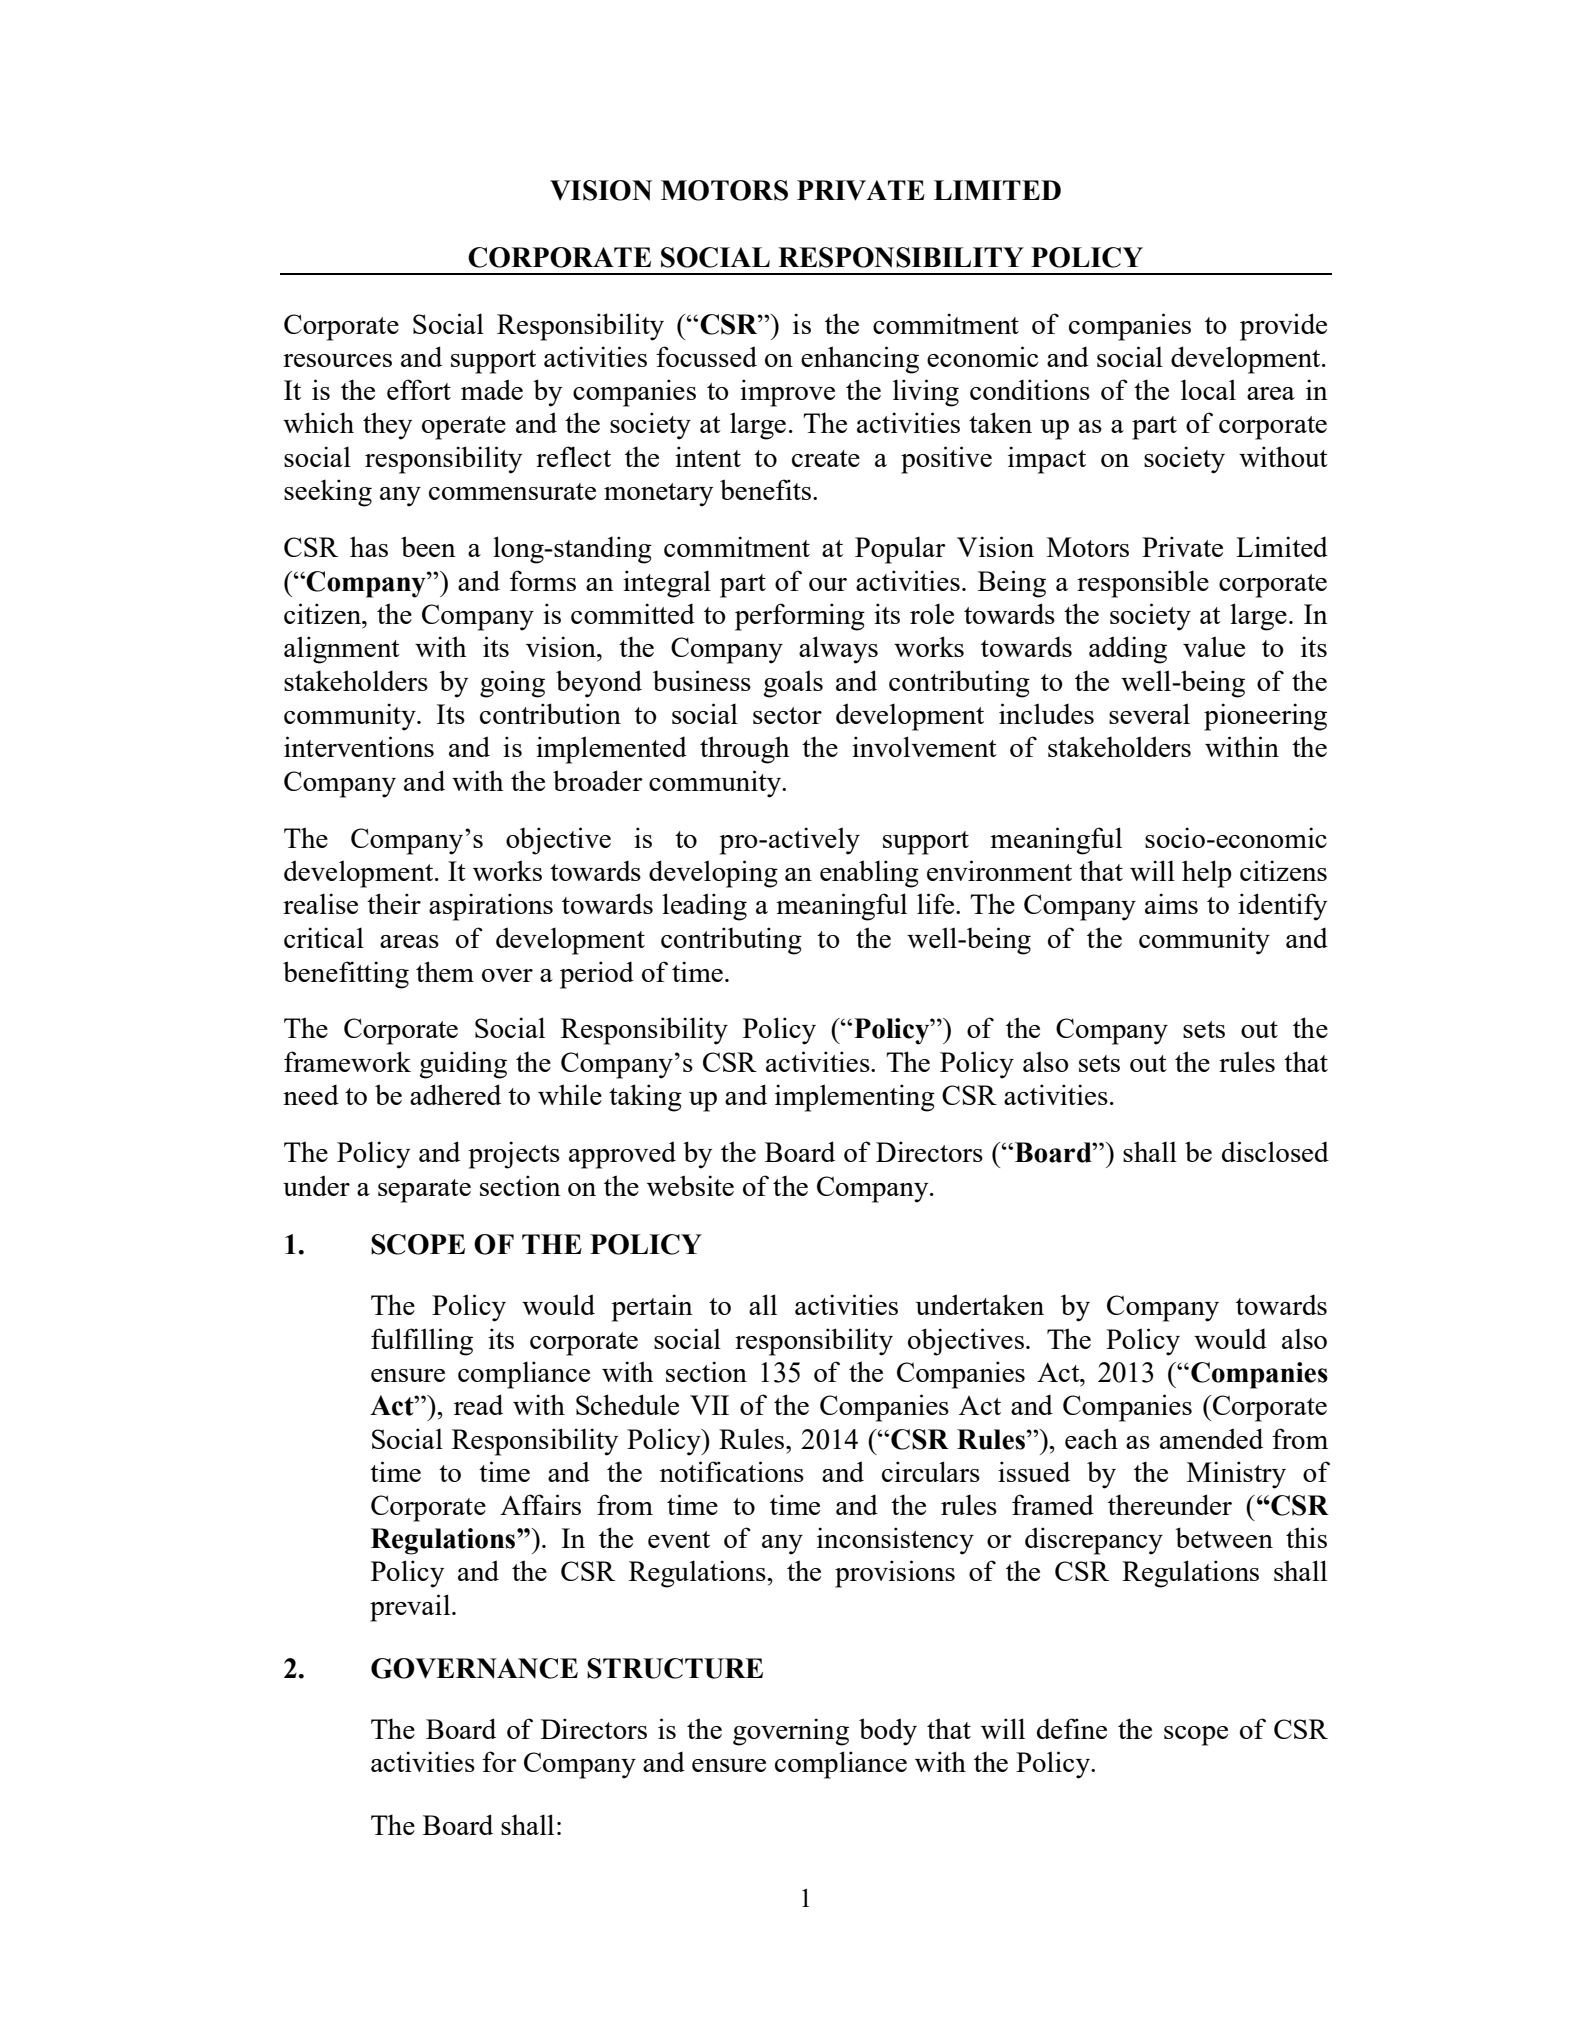  I want to click on effort, so click(419, 389).
